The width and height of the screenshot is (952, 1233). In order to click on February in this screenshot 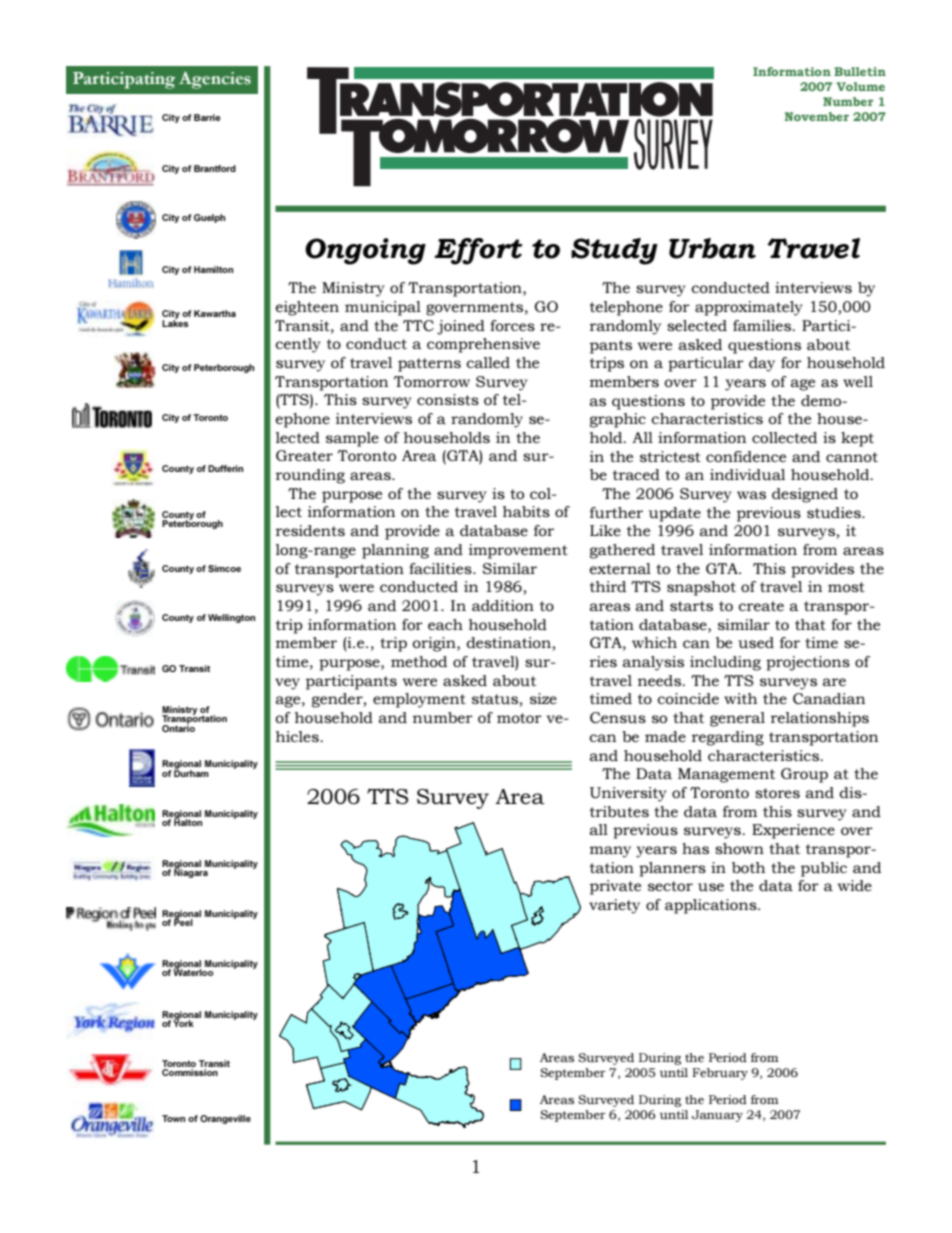, I will do `click(720, 1074)`.
